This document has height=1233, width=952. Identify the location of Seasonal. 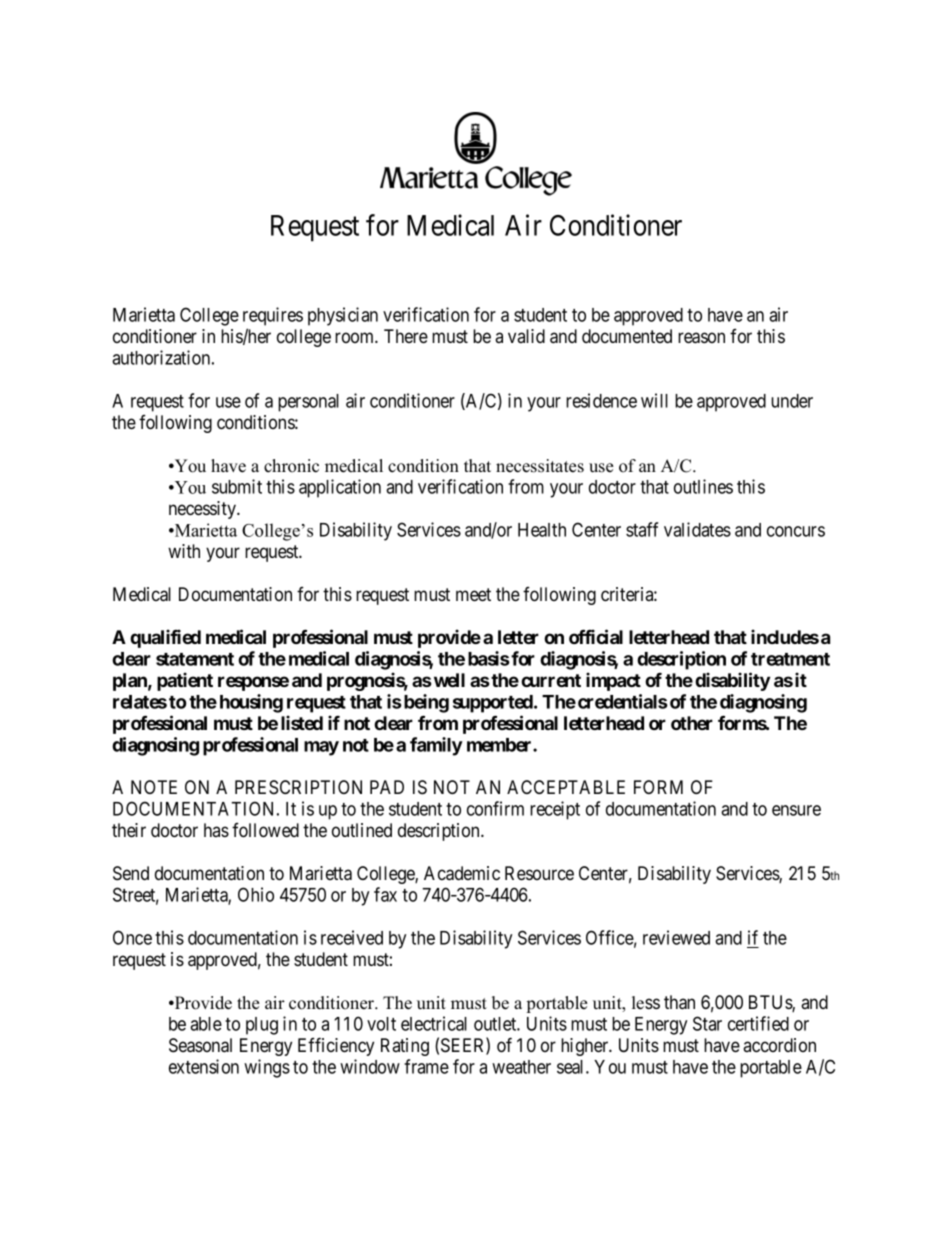
(200, 1045).
